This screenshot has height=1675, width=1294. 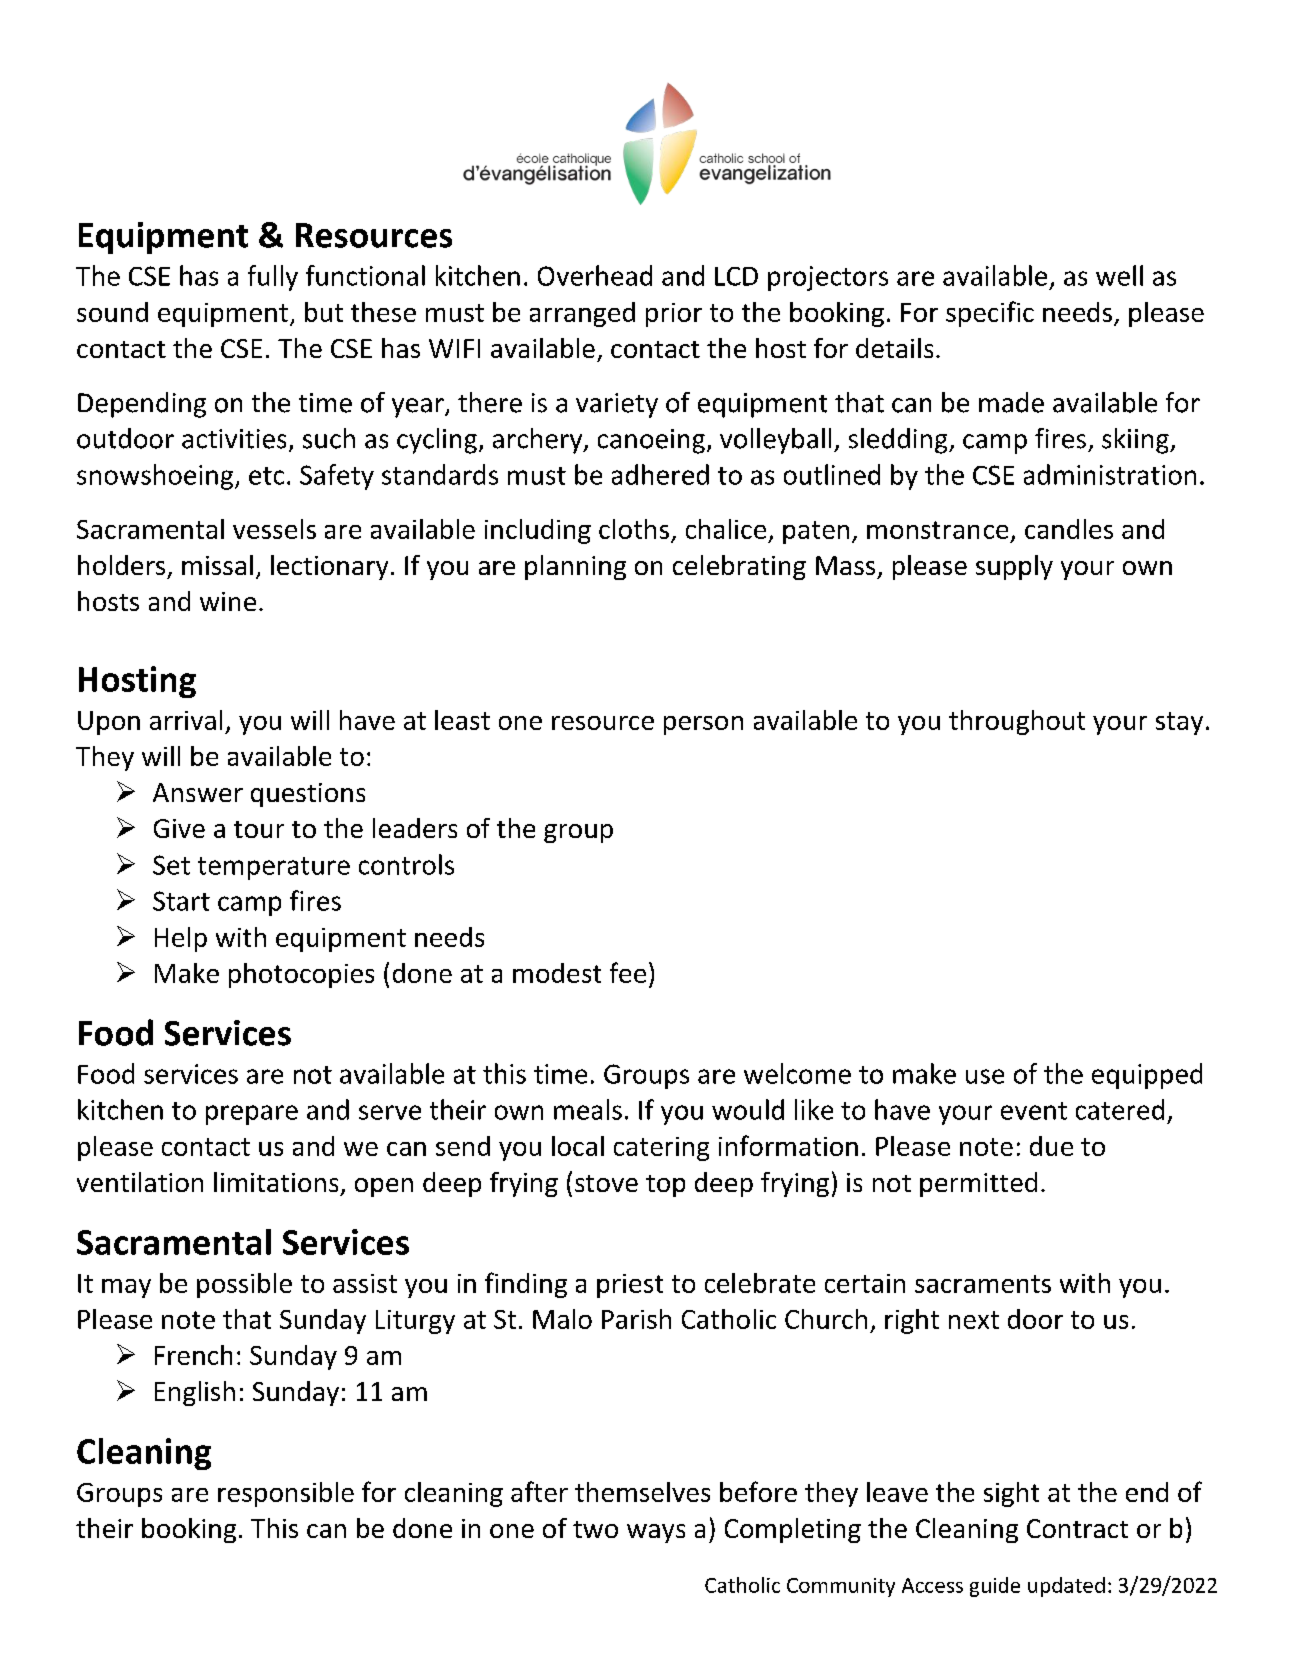 What do you see at coordinates (628, 972) in the screenshot?
I see `fee` at bounding box center [628, 972].
